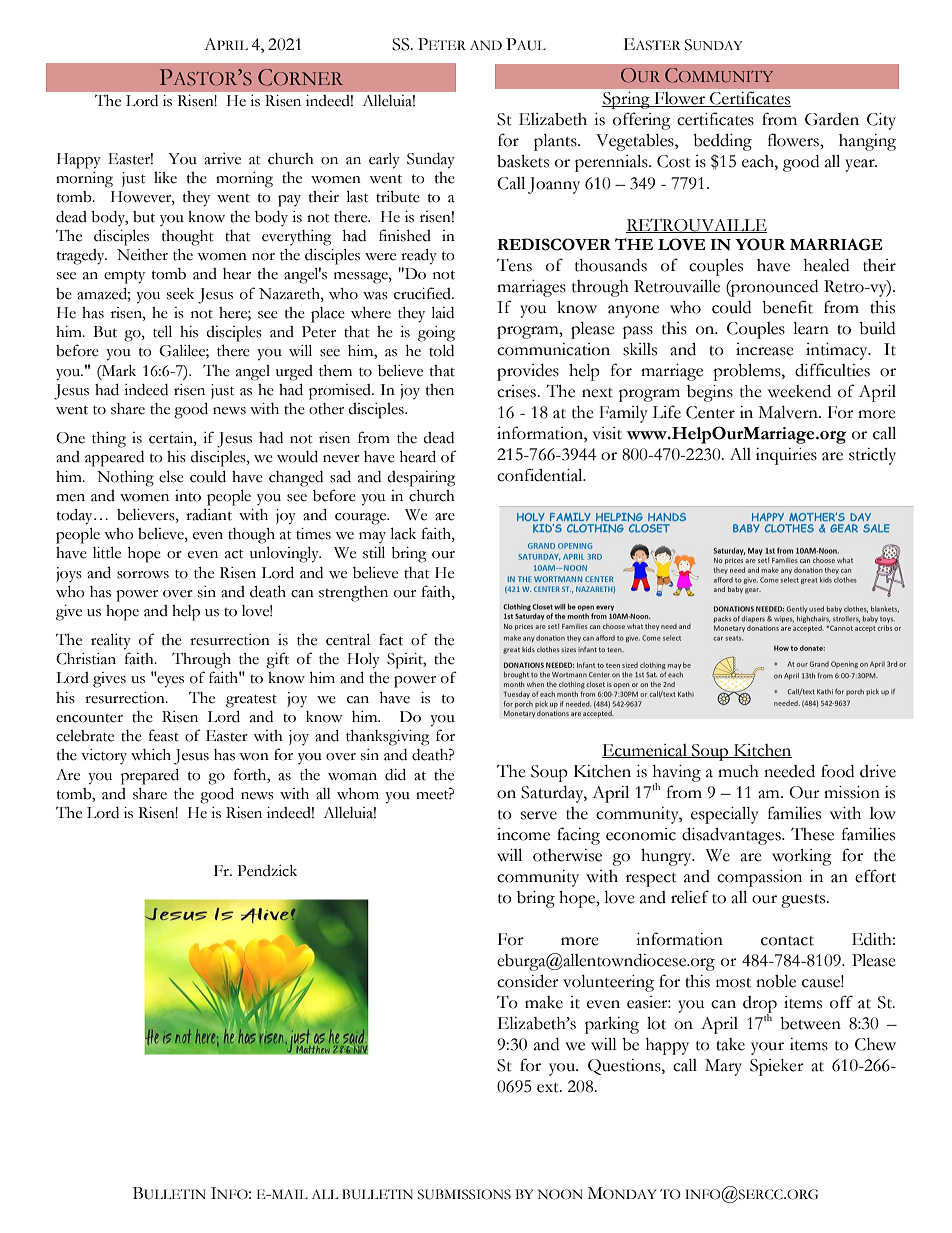 The height and width of the screenshot is (1233, 952). I want to click on despairing, so click(421, 479).
